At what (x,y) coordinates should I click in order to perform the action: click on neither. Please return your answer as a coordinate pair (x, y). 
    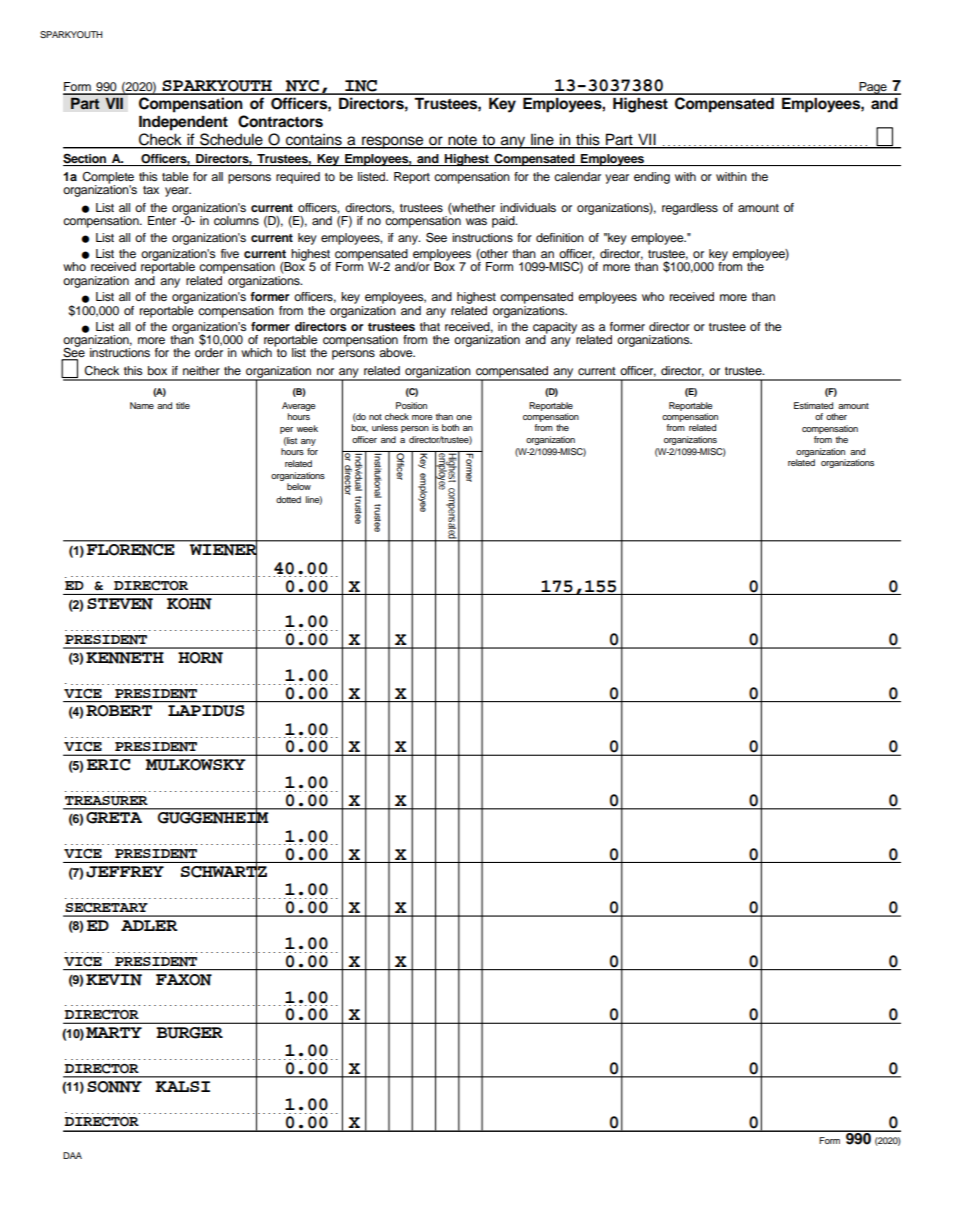
    Looking at the image, I should click on (201, 370).
